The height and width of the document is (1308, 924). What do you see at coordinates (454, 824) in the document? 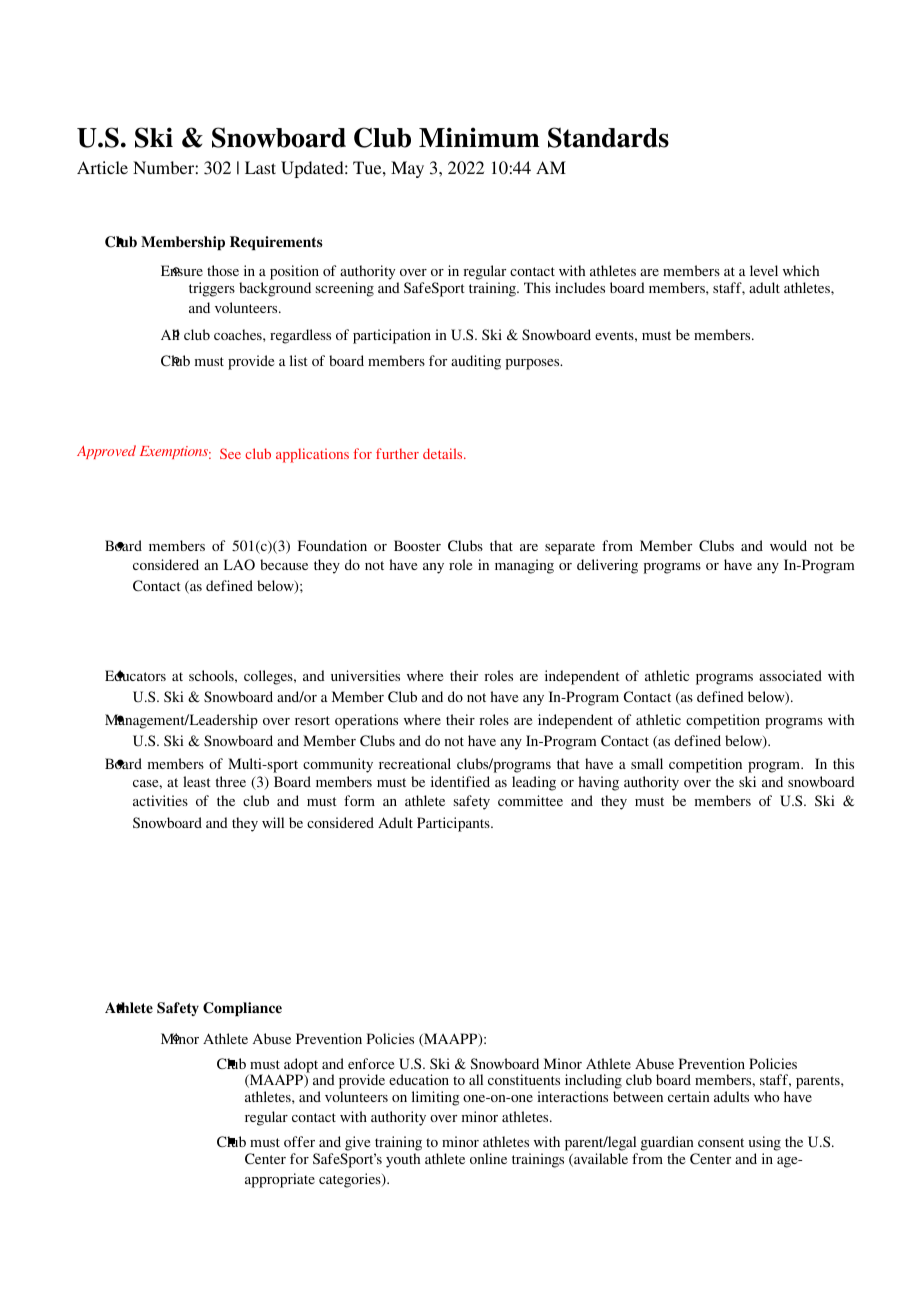
I see `Participants` at bounding box center [454, 824].
